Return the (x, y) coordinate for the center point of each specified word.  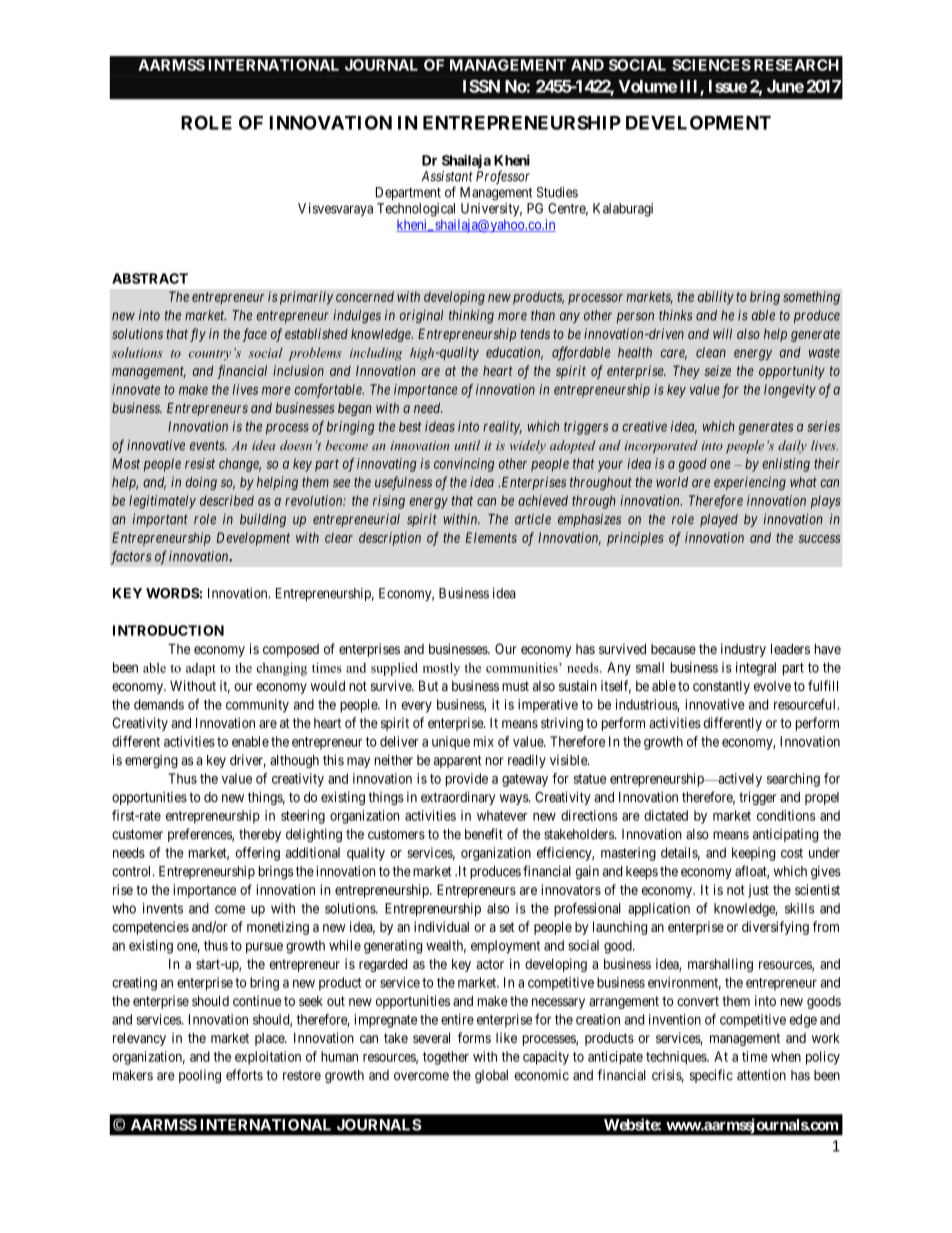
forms (474, 1037)
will (722, 333)
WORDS (173, 593)
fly (198, 335)
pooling (200, 1076)
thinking (471, 317)
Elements (491, 537)
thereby (260, 835)
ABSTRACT (150, 278)
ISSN (481, 86)
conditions (786, 815)
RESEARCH (796, 65)
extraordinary (458, 798)
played (719, 520)
